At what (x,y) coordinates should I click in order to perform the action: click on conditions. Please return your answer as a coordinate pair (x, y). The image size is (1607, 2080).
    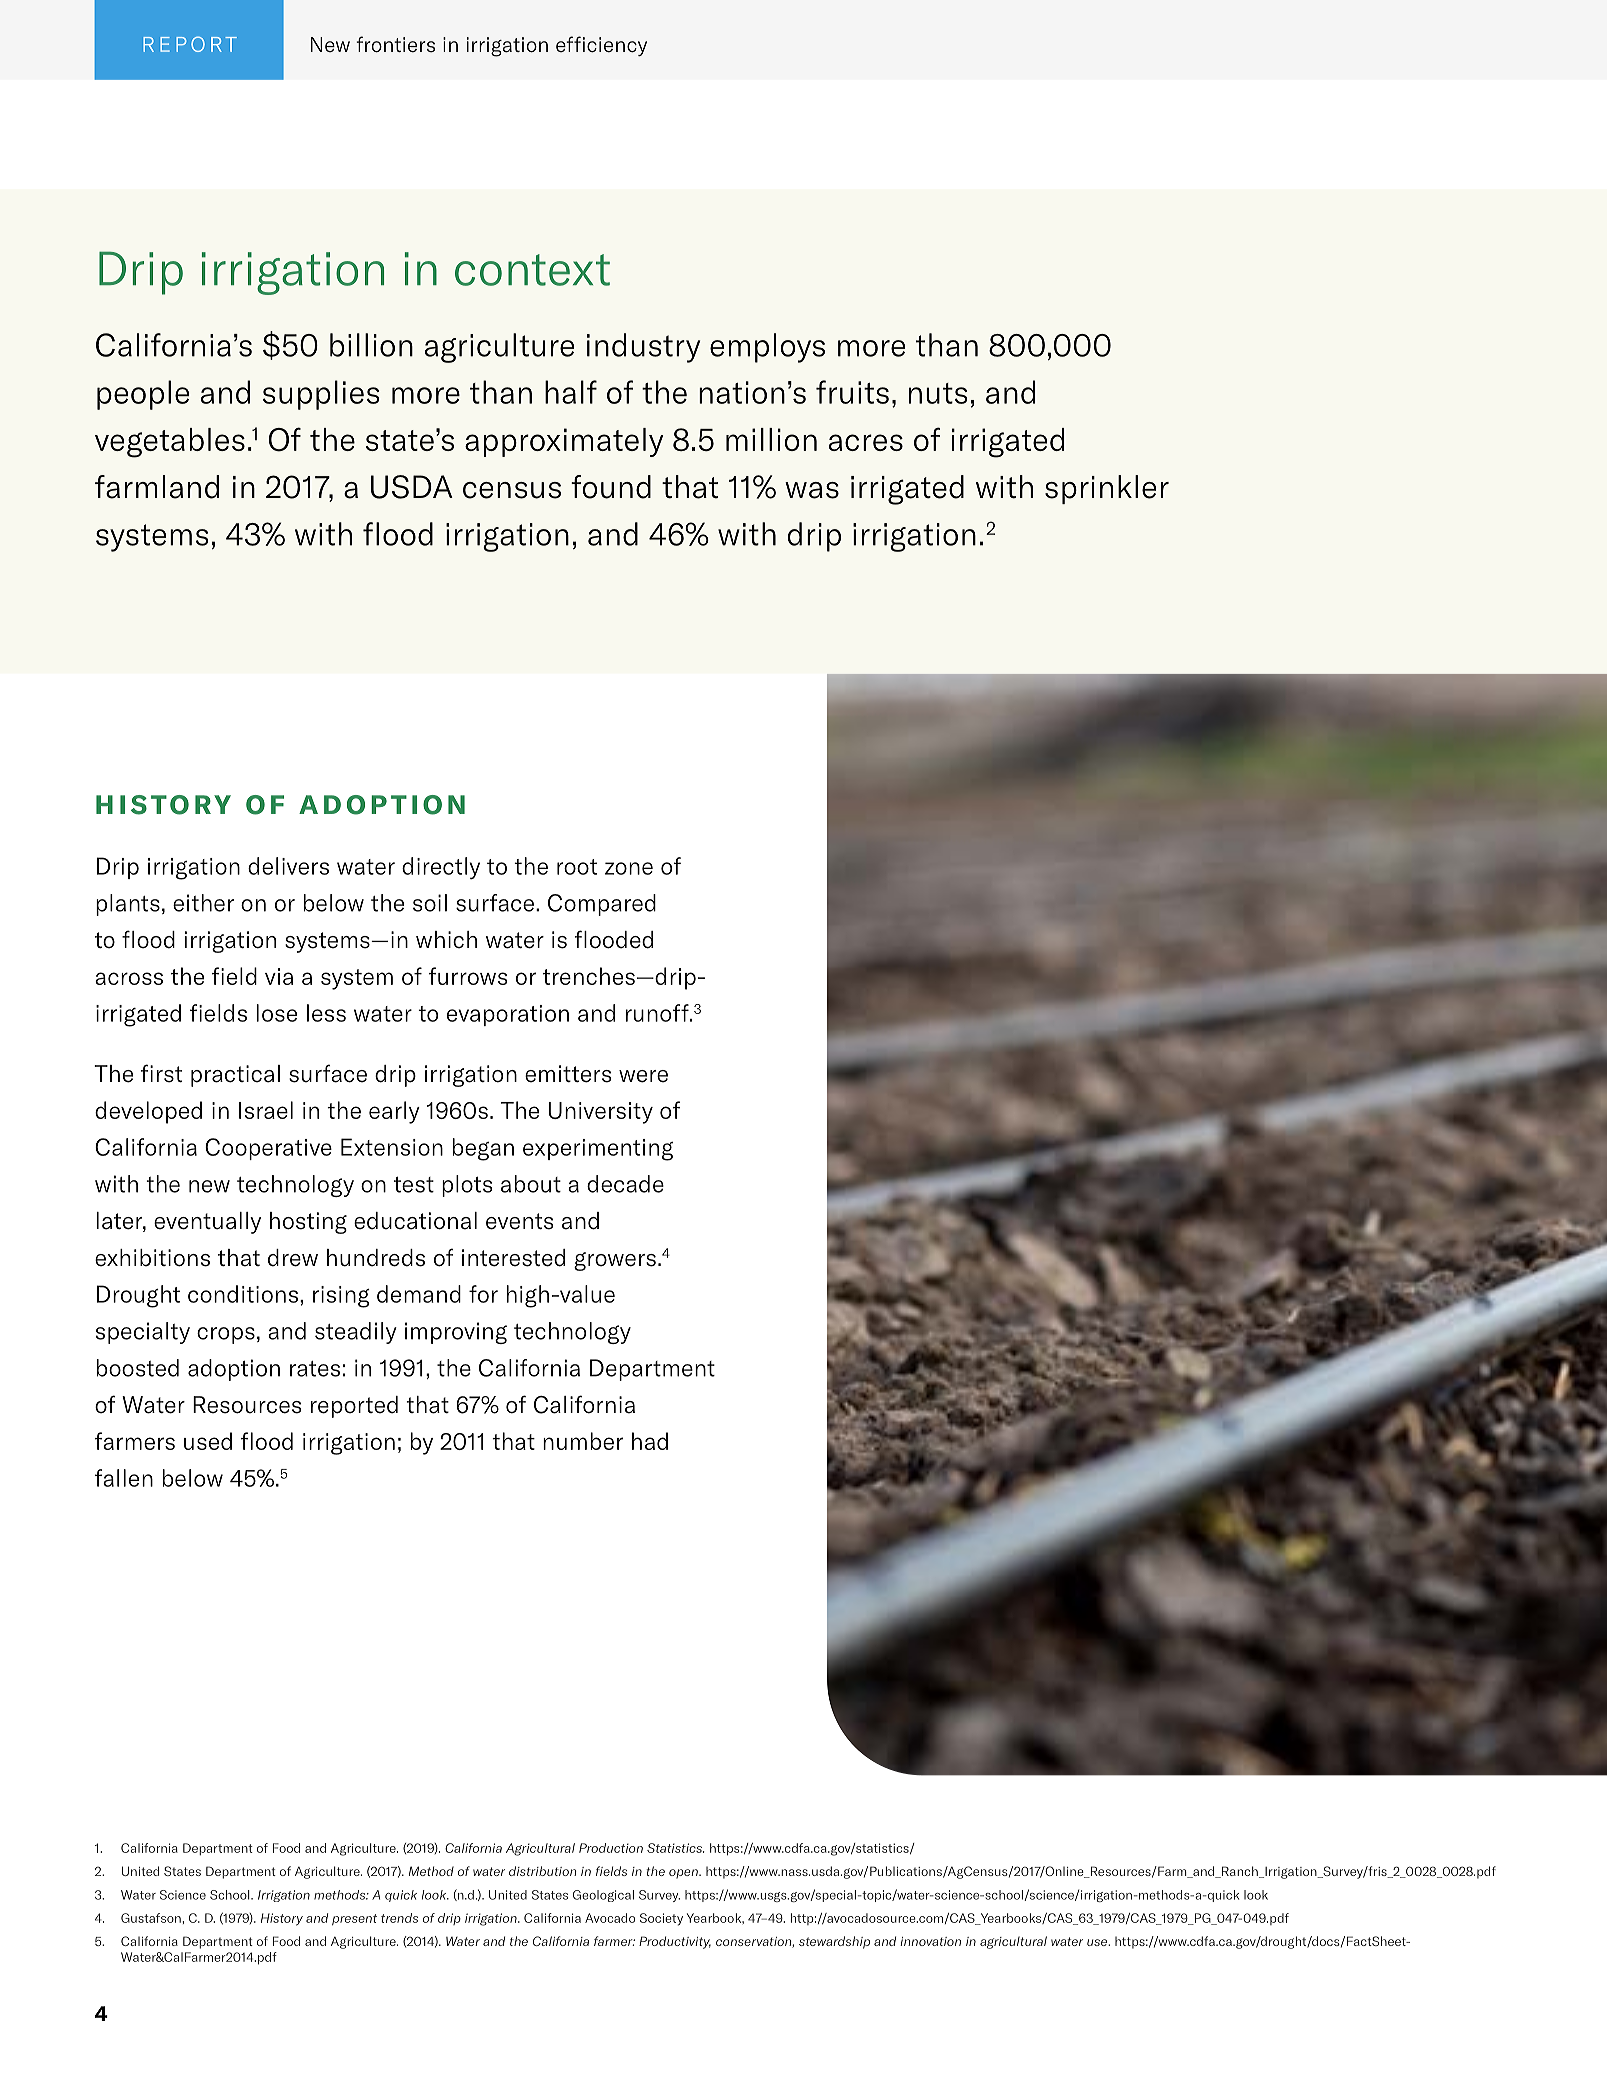
    Looking at the image, I should click on (244, 1294).
